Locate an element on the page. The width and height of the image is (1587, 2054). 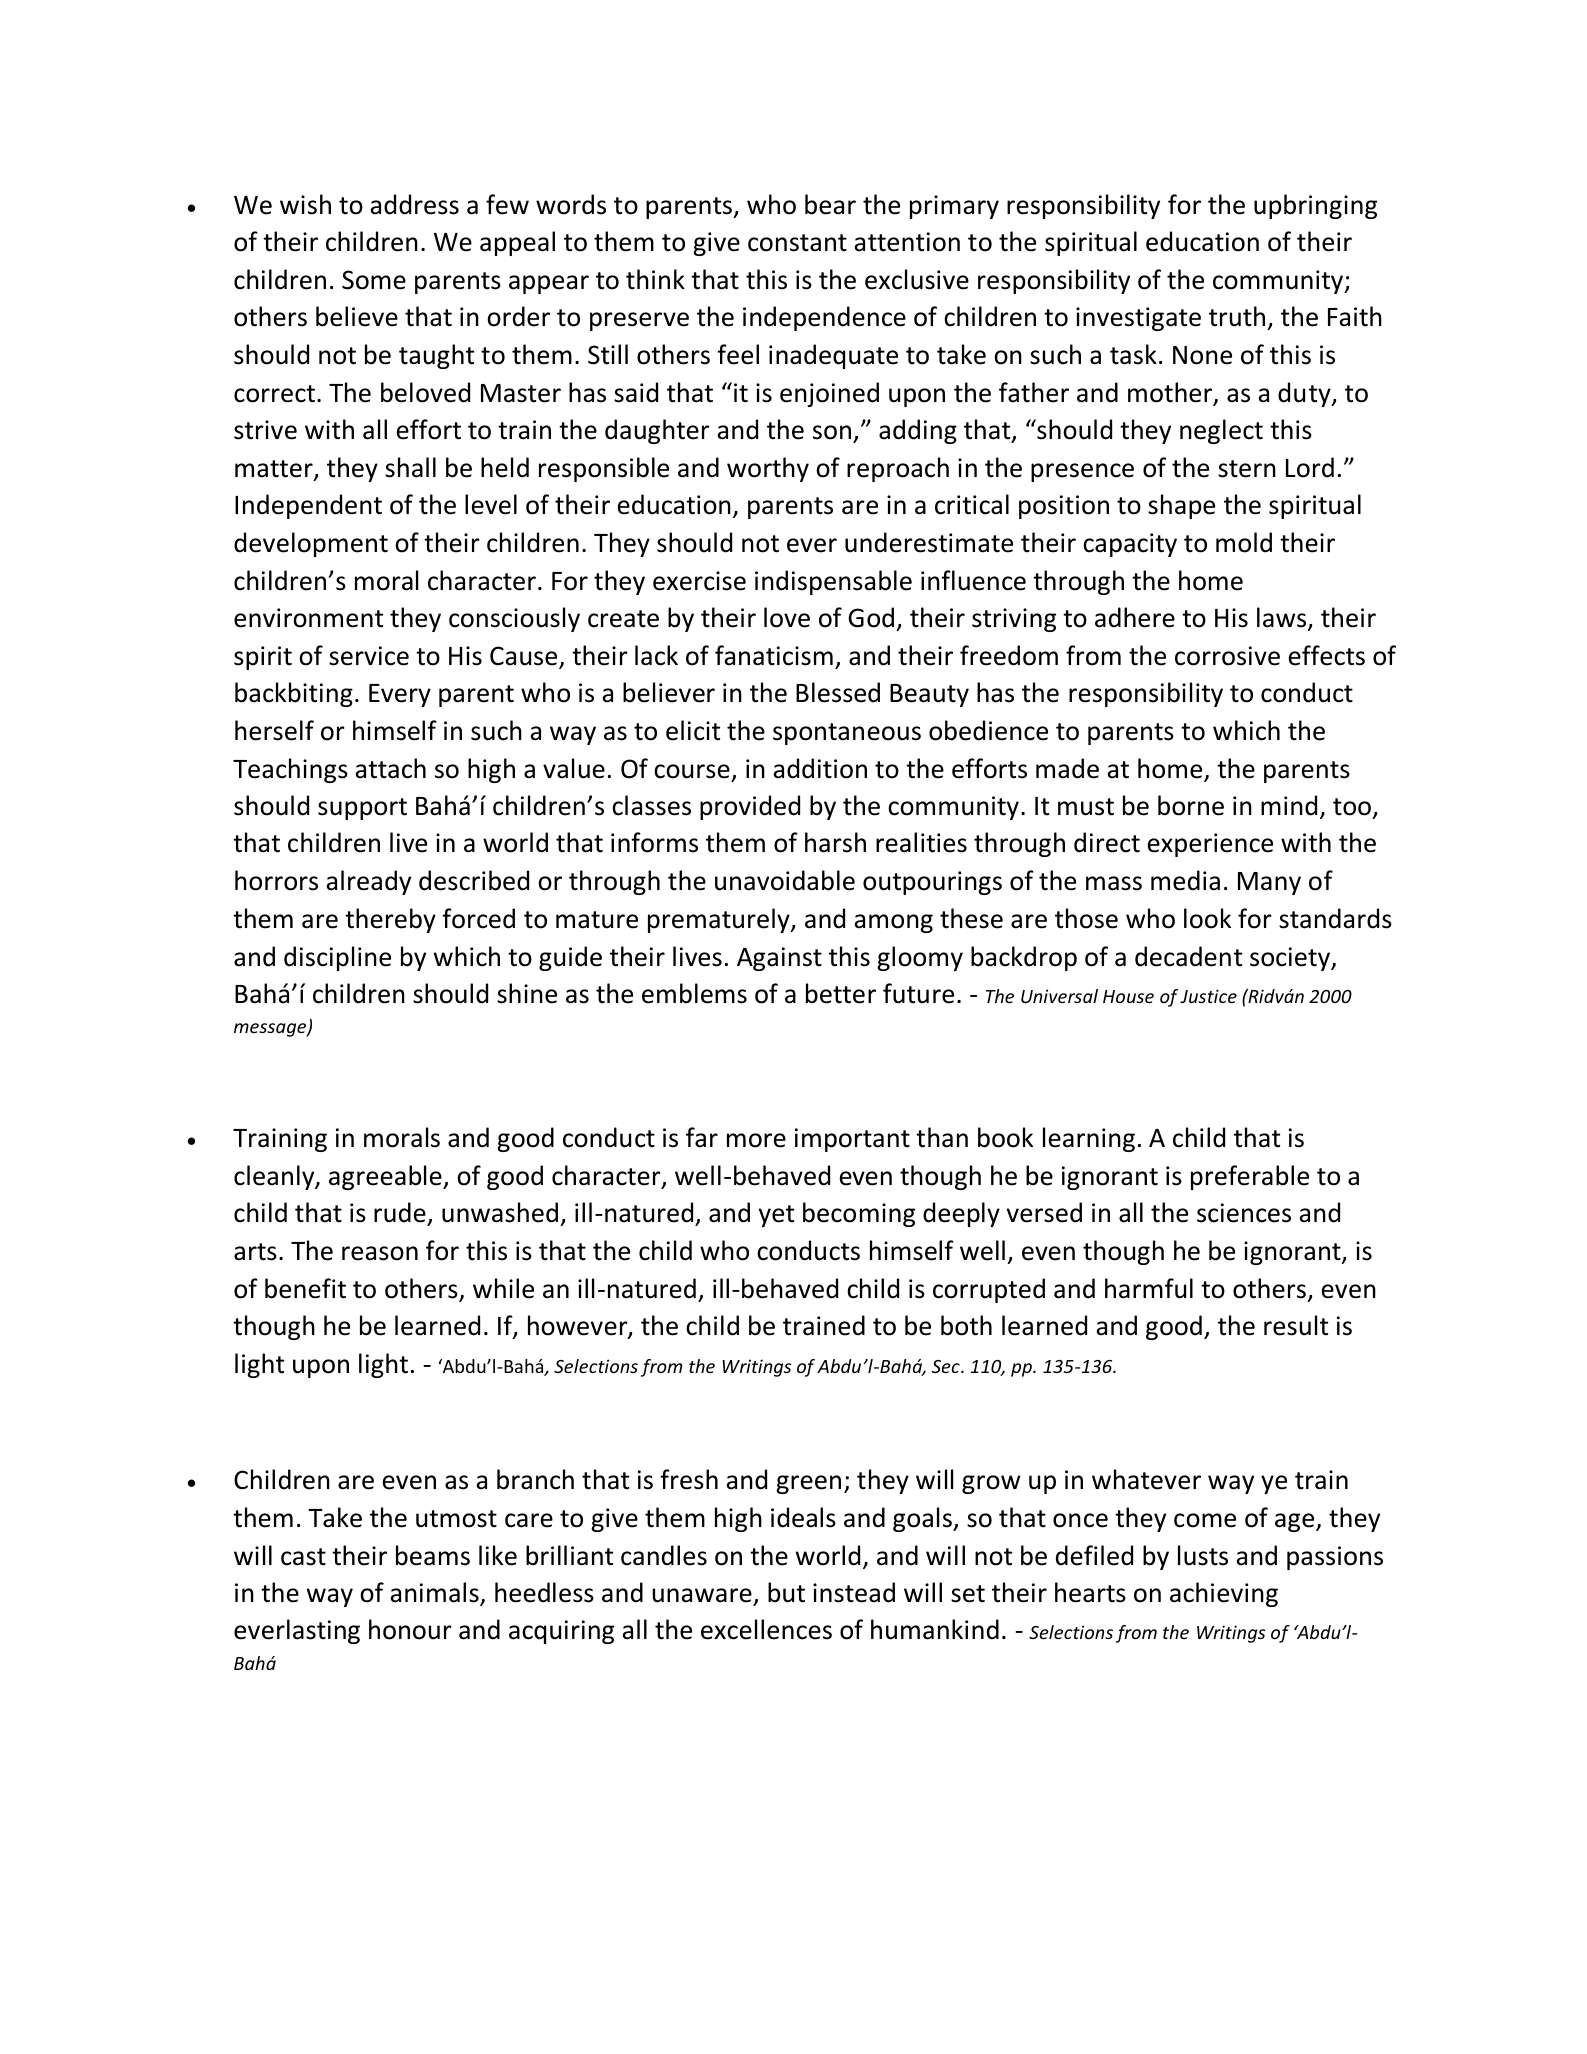
sciences is located at coordinates (1244, 1213).
